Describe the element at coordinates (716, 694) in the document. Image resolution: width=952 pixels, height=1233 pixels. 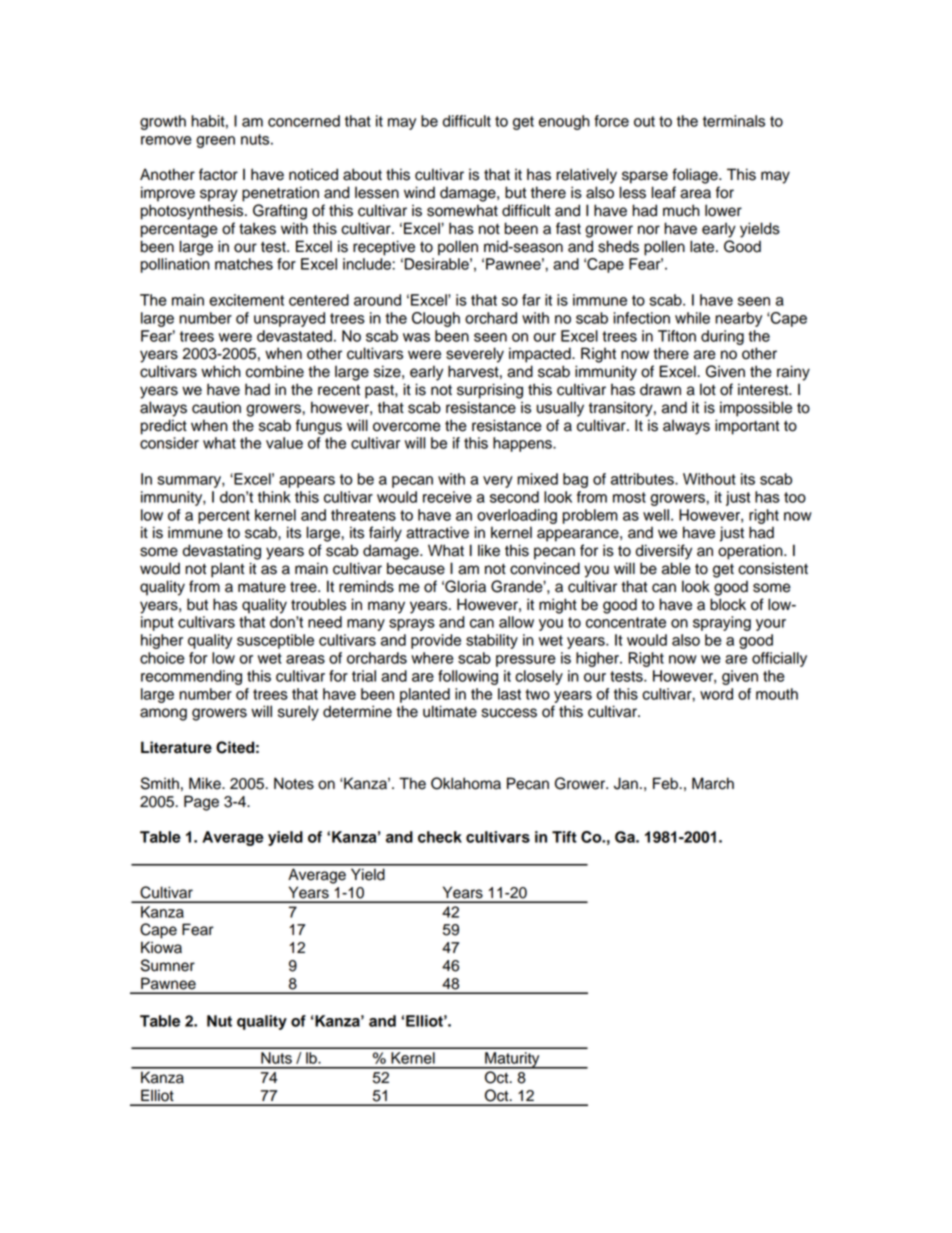
I see `word` at that location.
